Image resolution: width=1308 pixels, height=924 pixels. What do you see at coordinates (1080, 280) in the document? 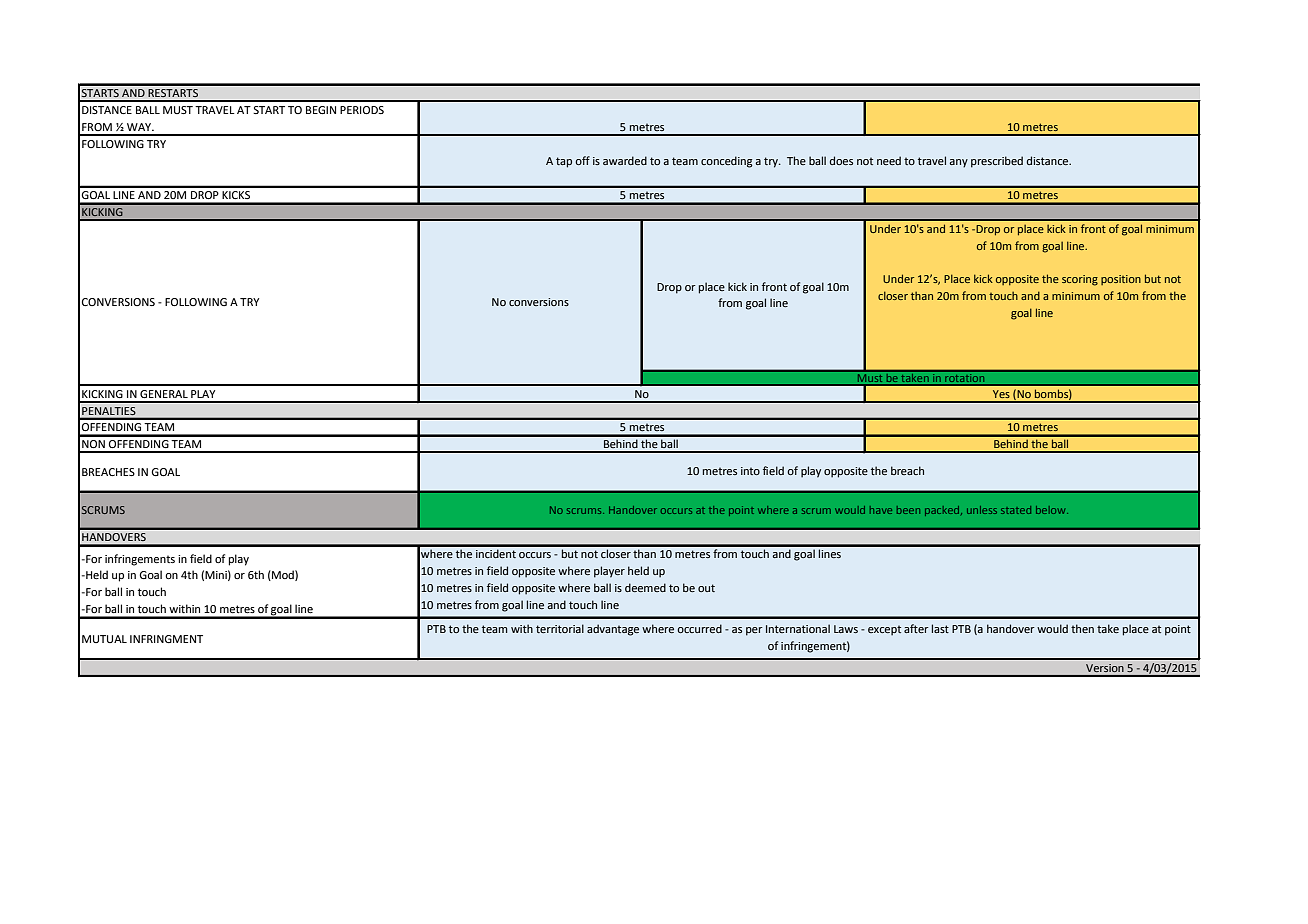
I see `scoring` at bounding box center [1080, 280].
